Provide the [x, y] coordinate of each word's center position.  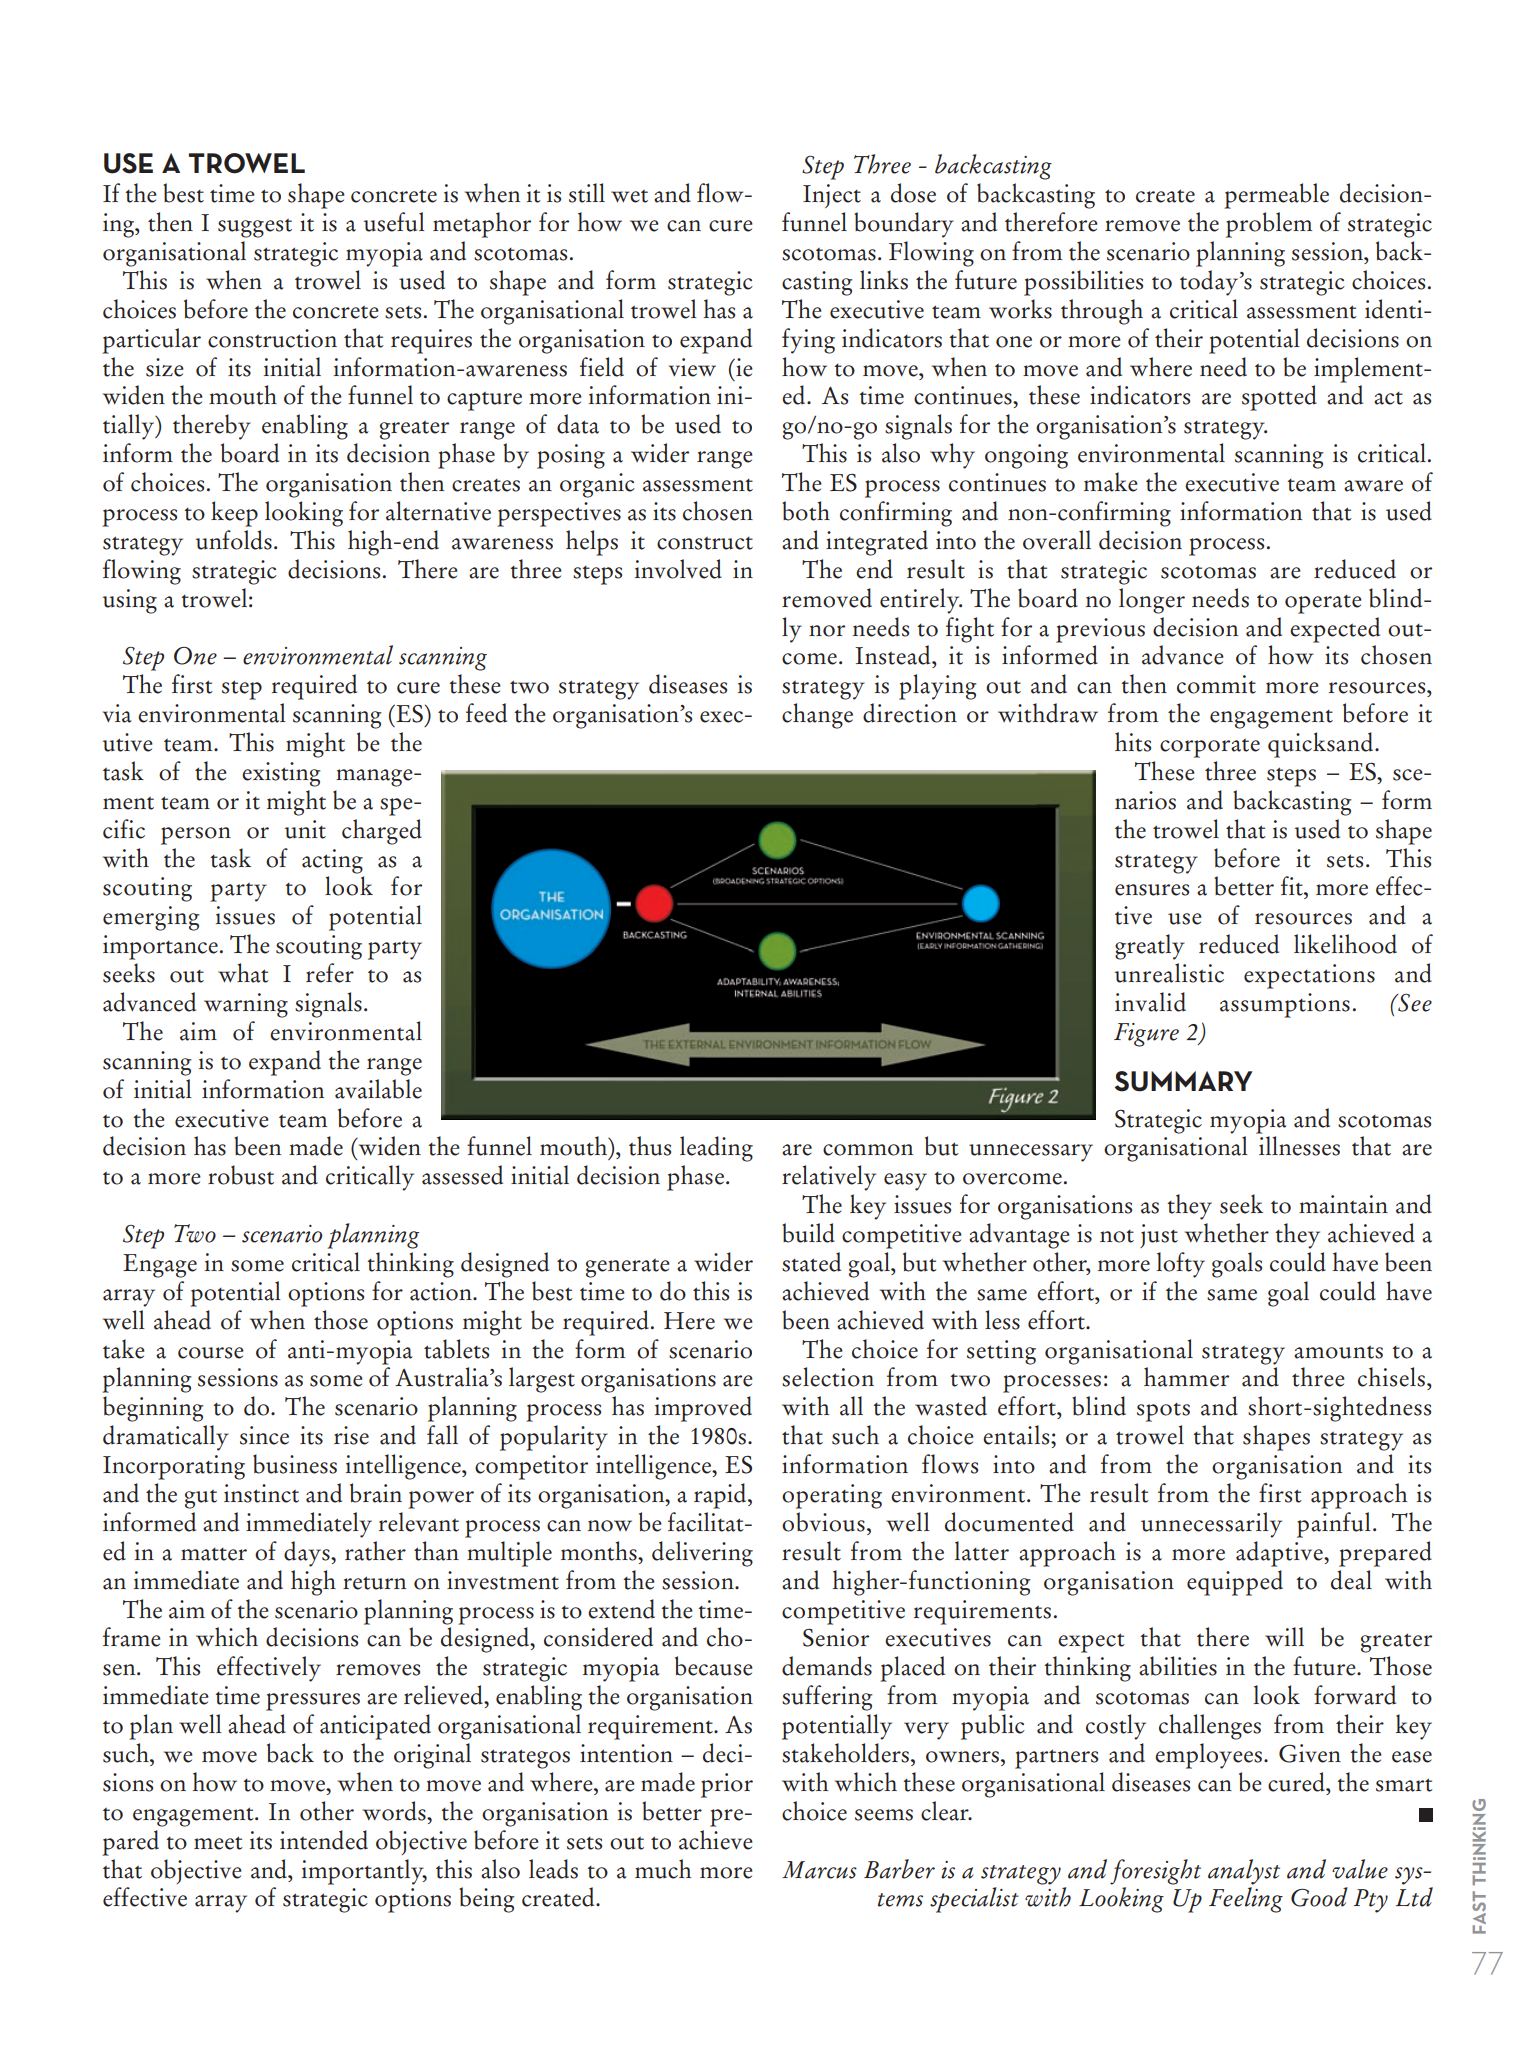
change [817, 716]
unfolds [234, 540]
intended [324, 1840]
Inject [832, 196]
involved [678, 569]
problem [1269, 225]
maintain [1343, 1204]
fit [1293, 886]
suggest [255, 228]
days [308, 1554]
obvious [823, 1522]
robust [241, 1175]
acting [332, 861]
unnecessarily [1211, 1525]
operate [1323, 604]
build [808, 1233]
